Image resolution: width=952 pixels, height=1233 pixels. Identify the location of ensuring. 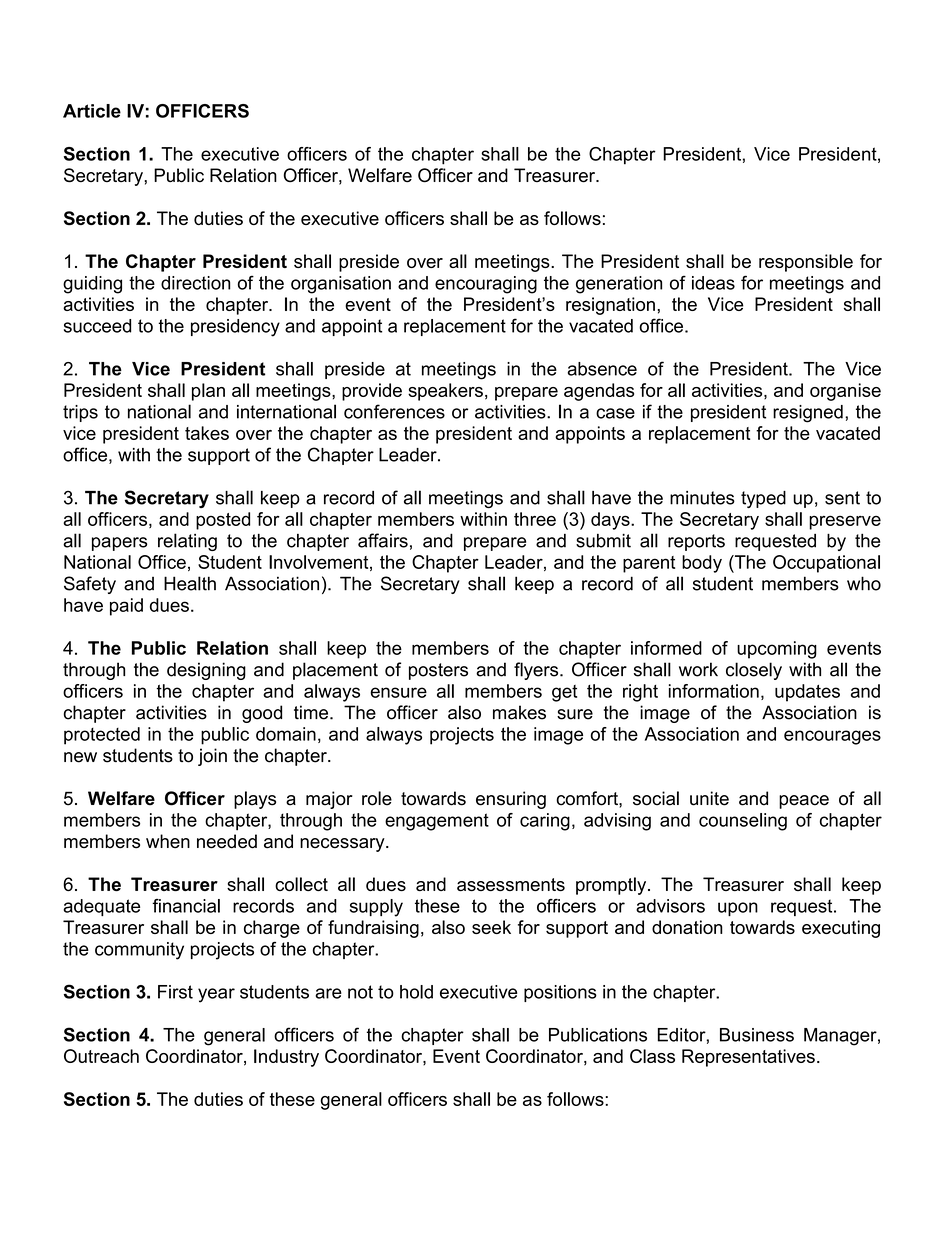
(511, 800).
